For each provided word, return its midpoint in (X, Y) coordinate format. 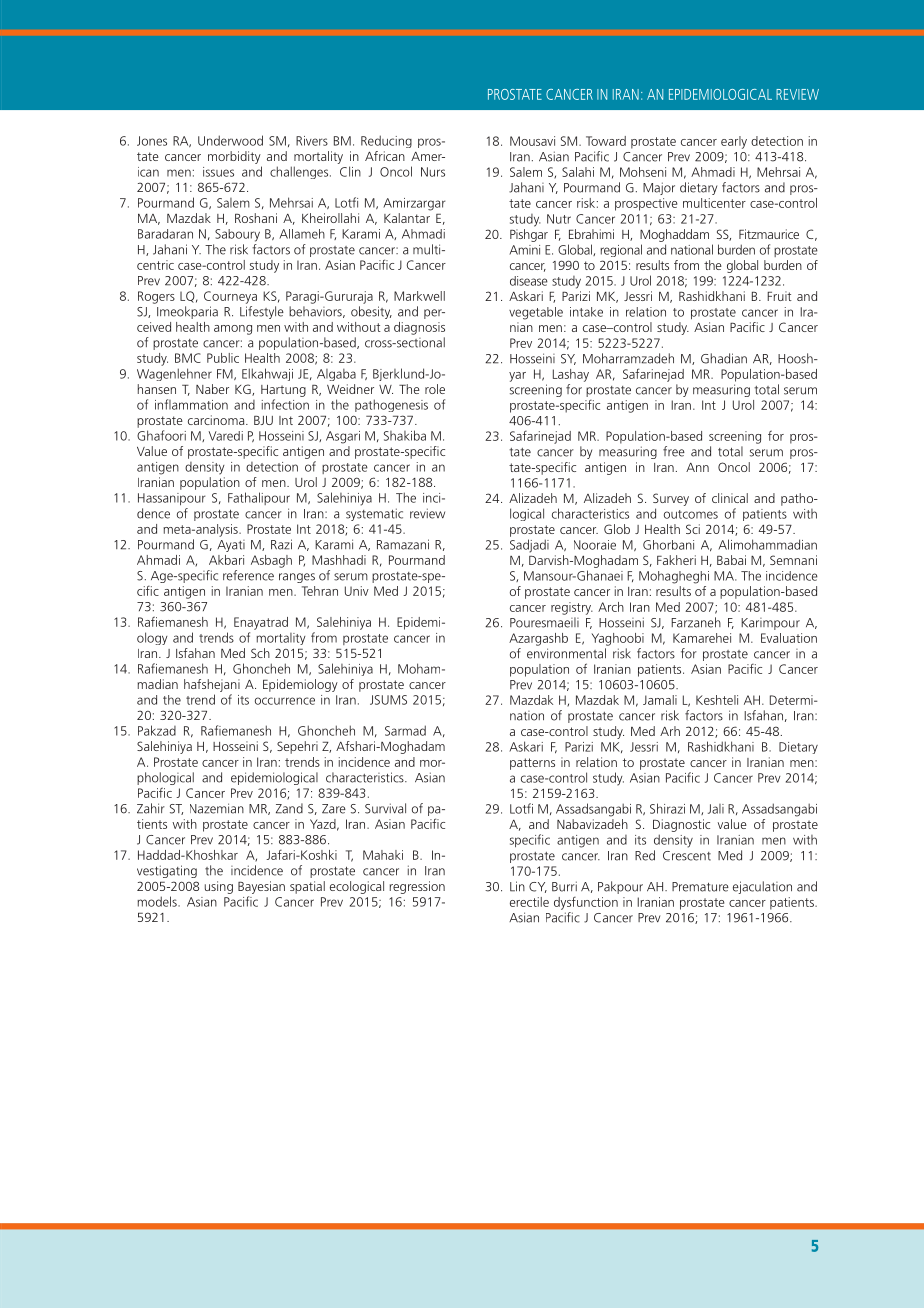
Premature (700, 887)
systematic (374, 514)
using (219, 887)
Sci (693, 529)
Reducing (386, 141)
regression (417, 887)
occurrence (285, 701)
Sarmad (405, 730)
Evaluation (789, 638)
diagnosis (419, 328)
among (233, 330)
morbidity (234, 157)
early (734, 142)
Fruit (779, 296)
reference (248, 575)
